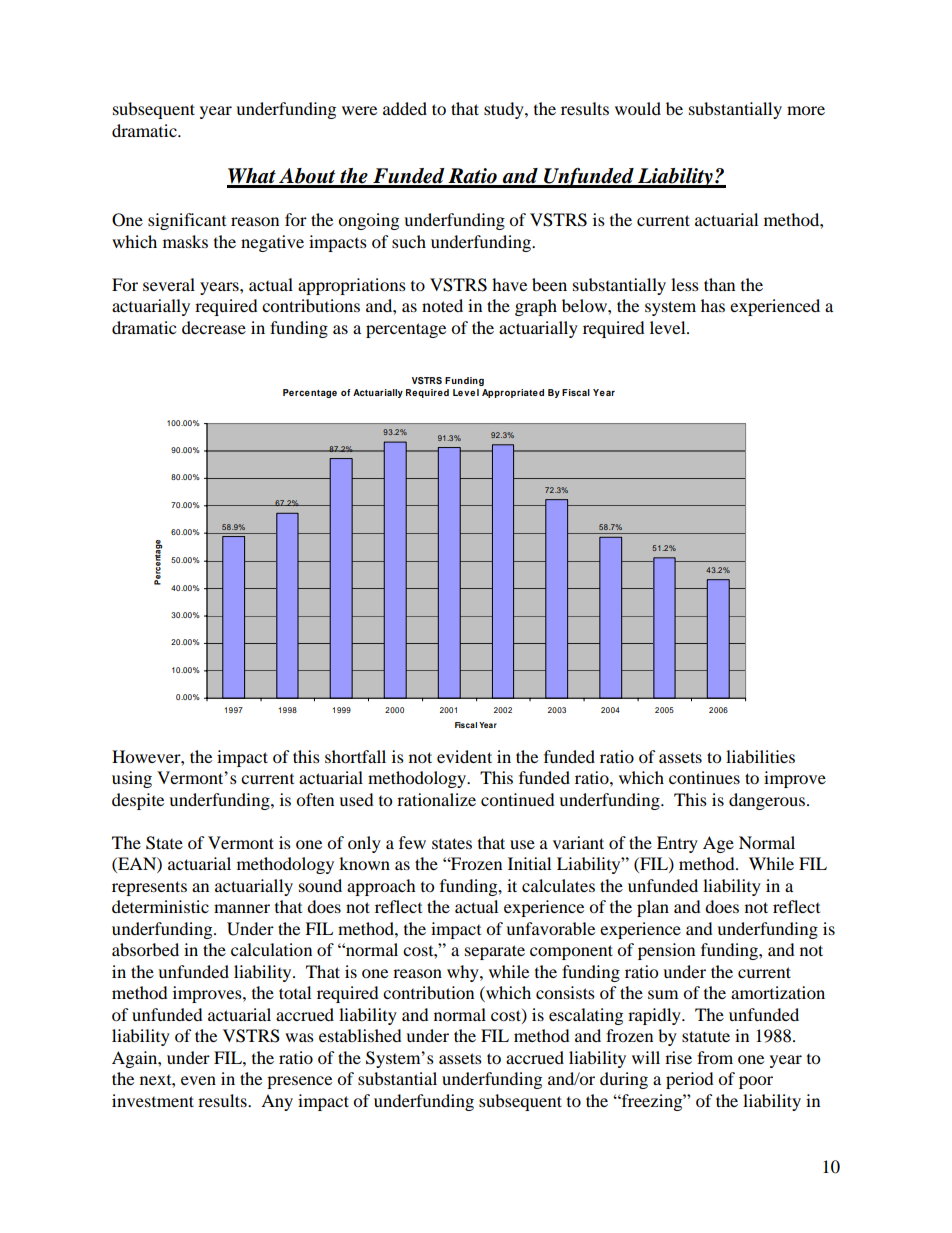 This screenshot has height=1233, width=952. Describe the element at coordinates (132, 779) in the screenshot. I see `using` at that location.
